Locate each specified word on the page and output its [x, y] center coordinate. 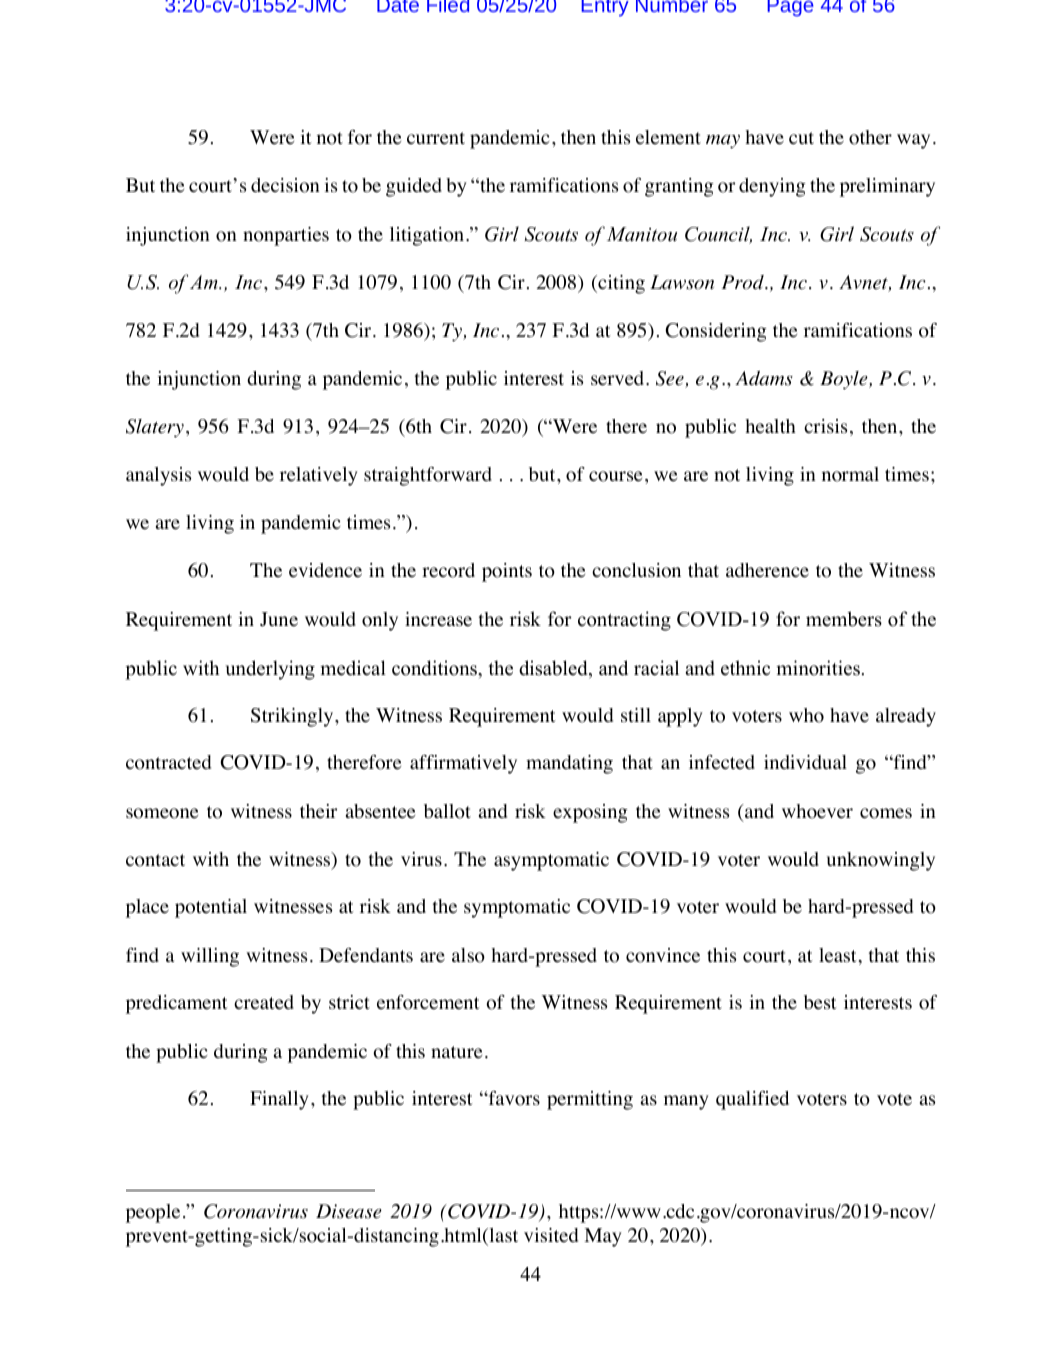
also [468, 955]
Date [398, 6]
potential [211, 908]
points [507, 572]
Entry [605, 8]
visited [551, 1235]
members [844, 619]
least [838, 955]
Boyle [845, 380]
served [619, 378]
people [153, 1213]
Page [790, 8]
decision [285, 185]
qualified [752, 1100]
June [279, 619]
